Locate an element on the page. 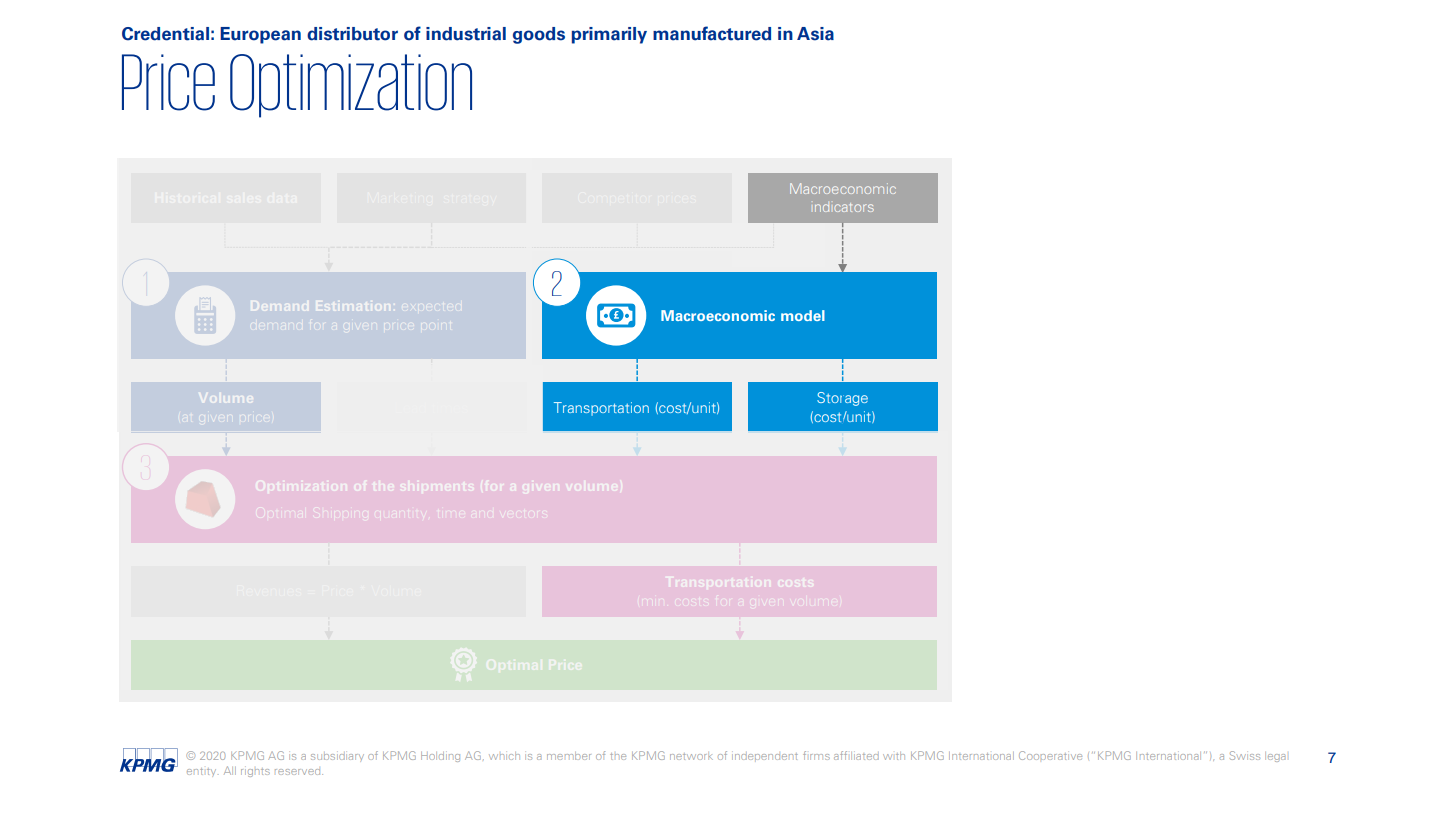  model is located at coordinates (803, 315).
